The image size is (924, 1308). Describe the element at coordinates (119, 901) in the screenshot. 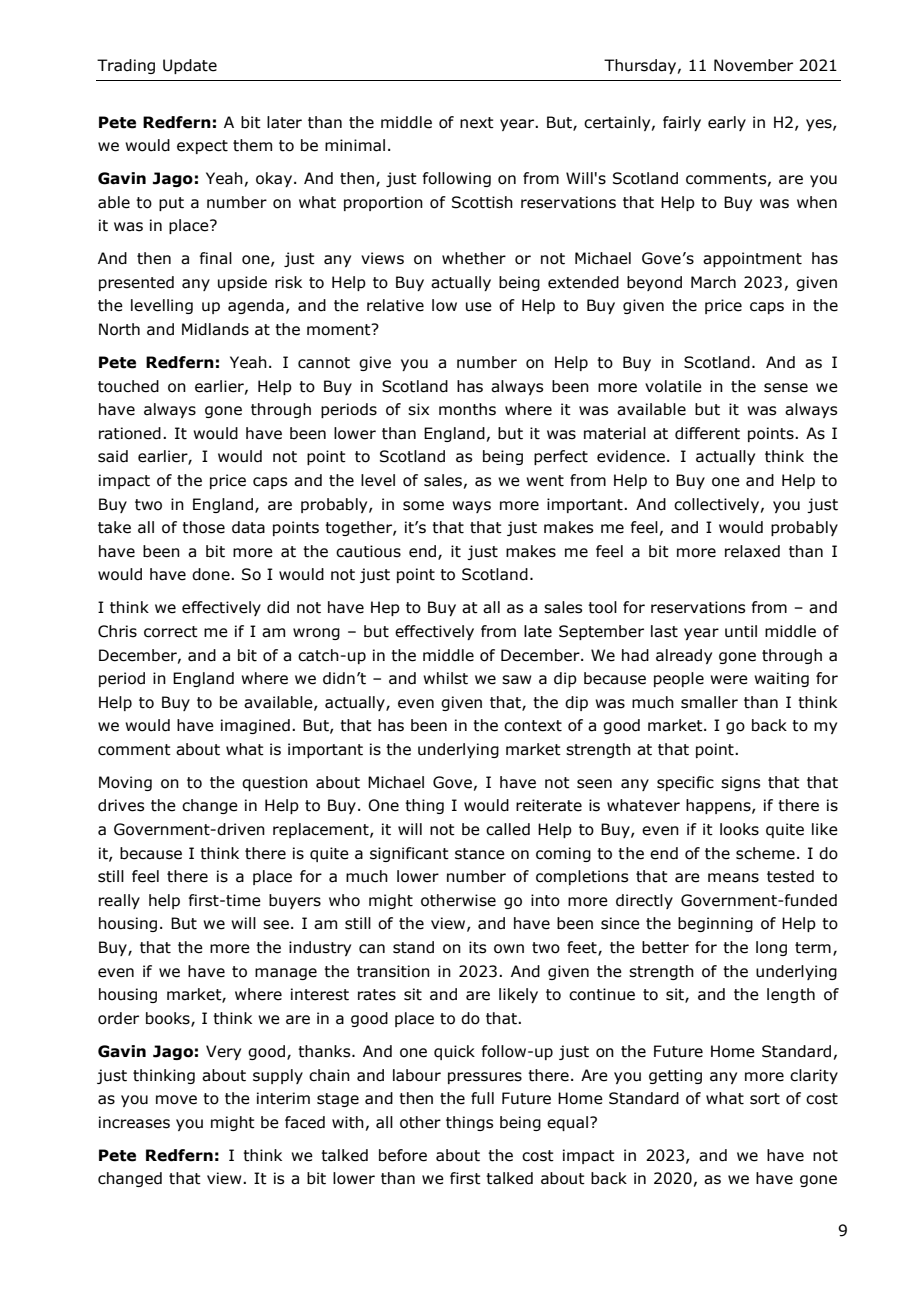

I see `really` at that location.
